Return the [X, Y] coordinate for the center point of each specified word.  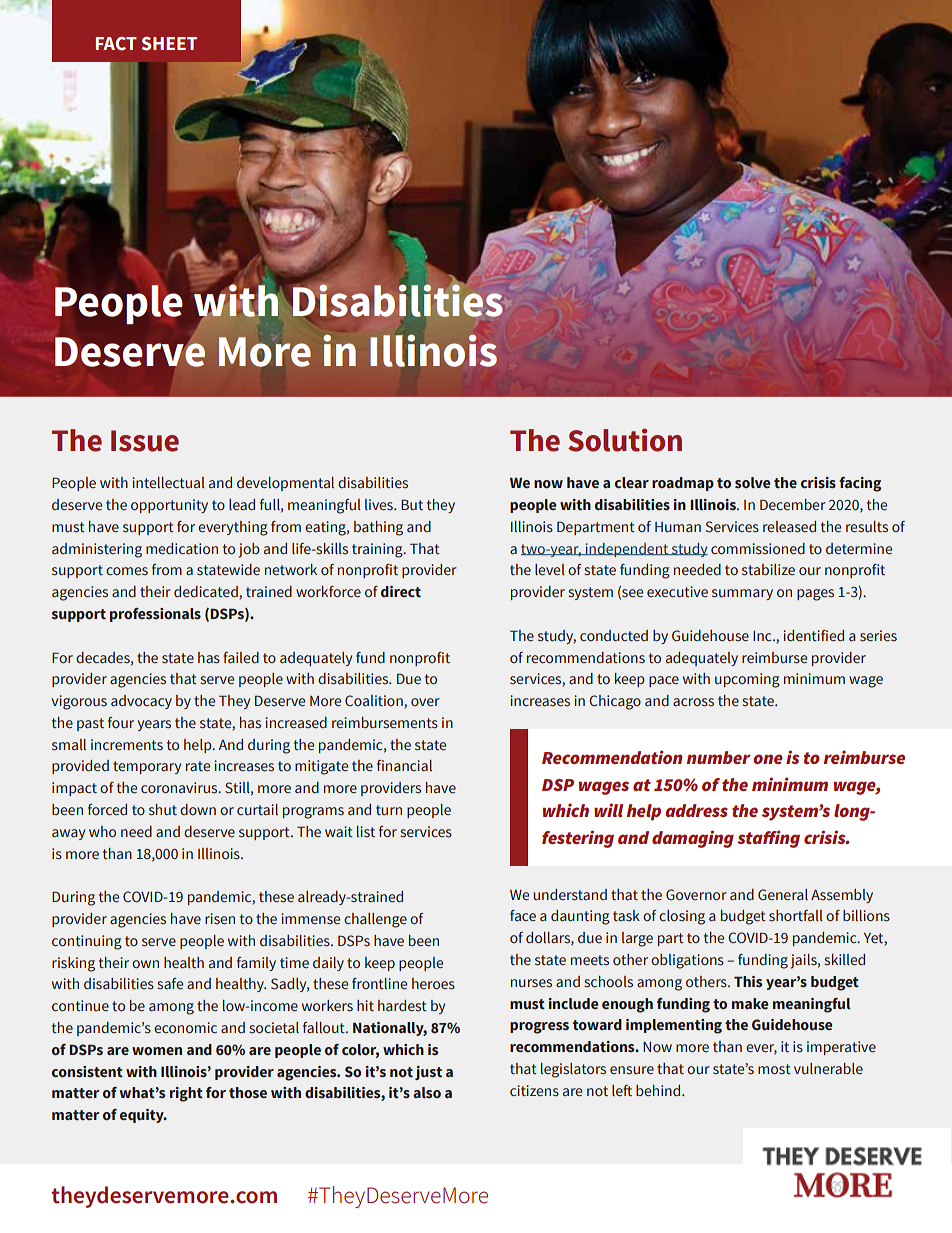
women [157, 1051]
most [774, 1069]
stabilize [768, 570]
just [428, 1073]
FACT [116, 44]
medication [182, 549]
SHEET [169, 44]
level [550, 570]
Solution [625, 440]
